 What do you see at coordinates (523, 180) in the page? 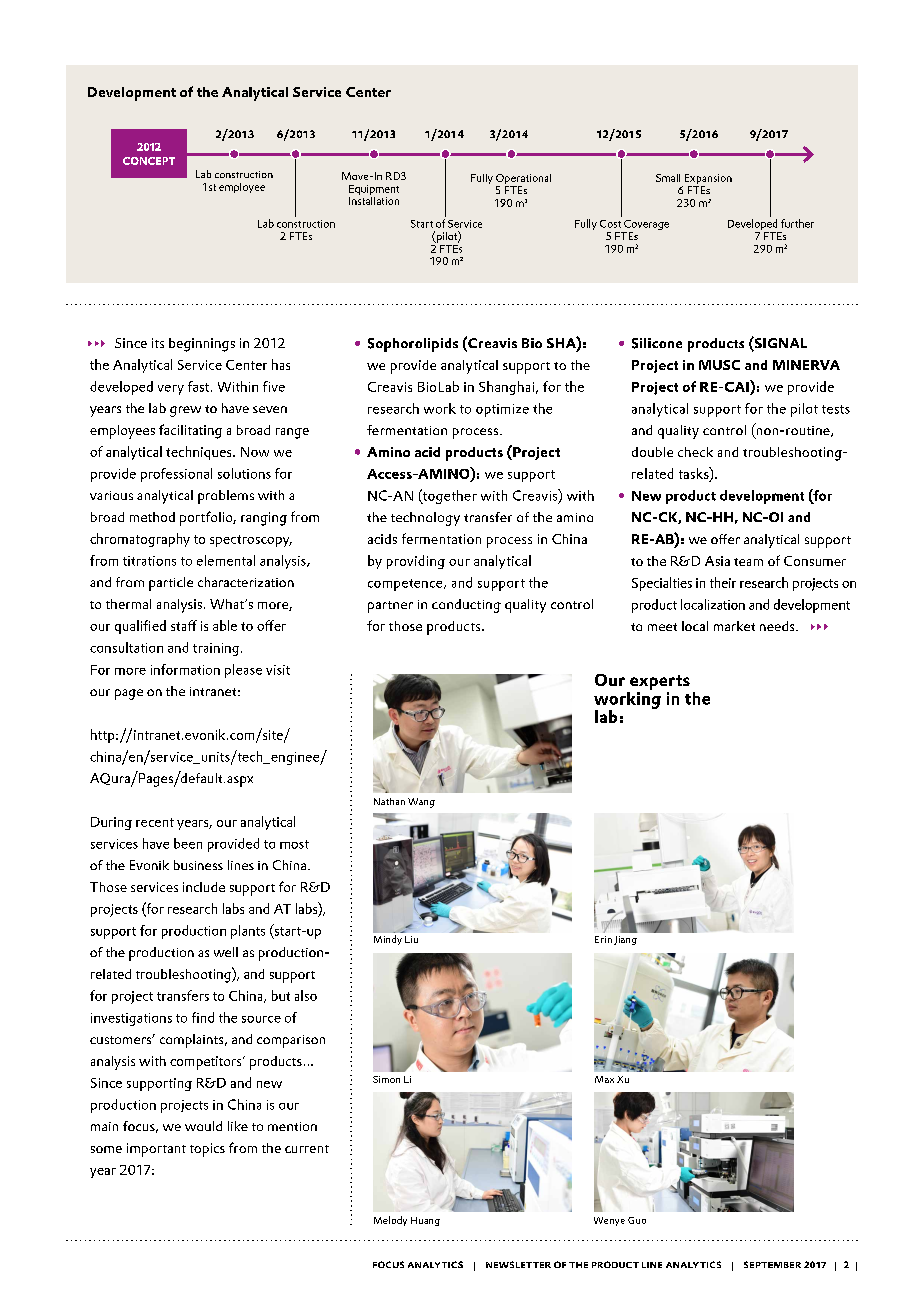
I see `Operational` at bounding box center [523, 180].
